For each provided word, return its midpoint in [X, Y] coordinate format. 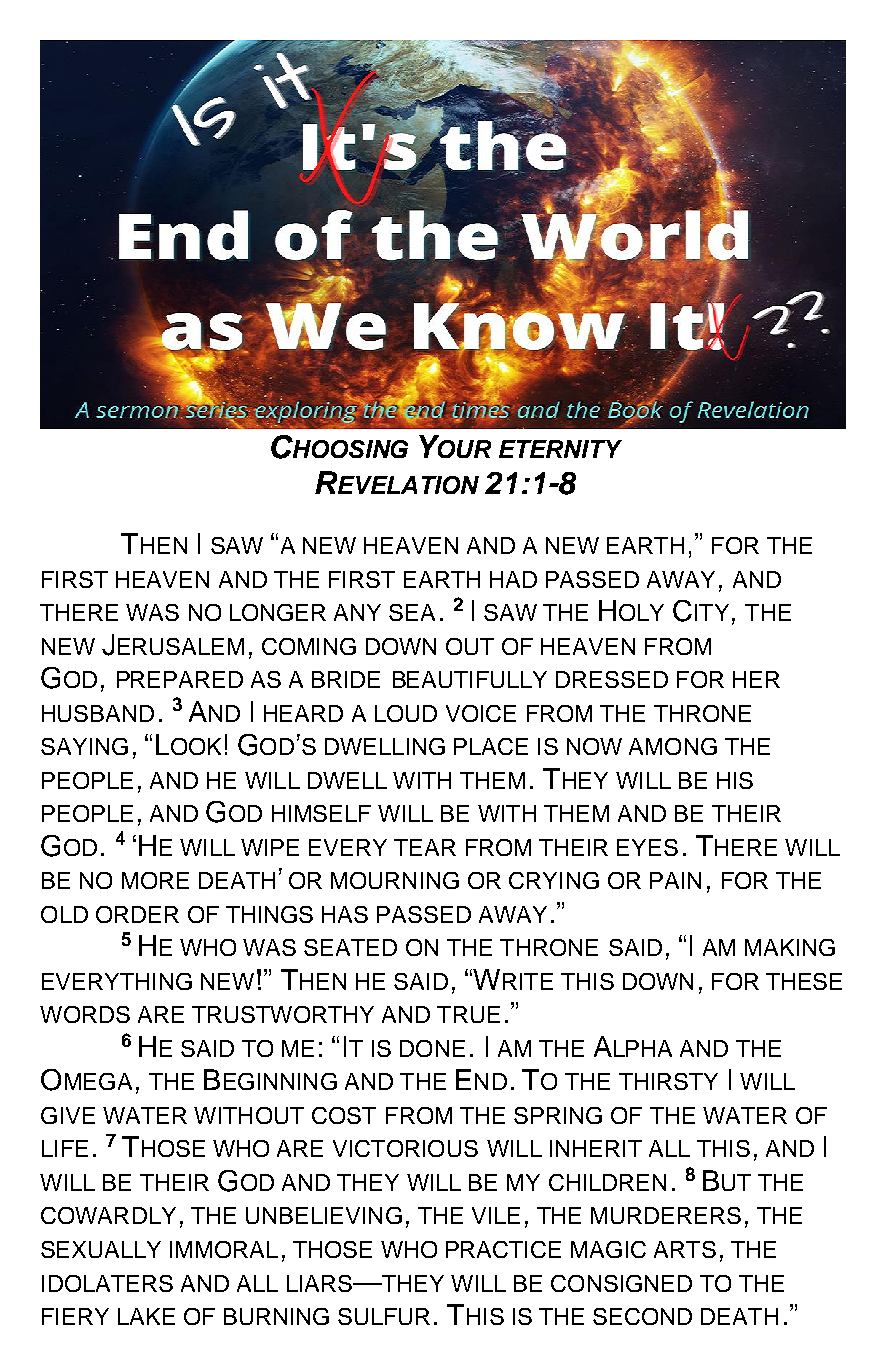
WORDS [85, 1014]
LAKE [146, 1316]
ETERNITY [560, 449]
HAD [513, 579]
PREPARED [180, 679]
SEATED [350, 947]
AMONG [673, 746]
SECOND [642, 1316]
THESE [804, 981]
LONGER [278, 612]
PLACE [491, 746]
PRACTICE [503, 1249]
